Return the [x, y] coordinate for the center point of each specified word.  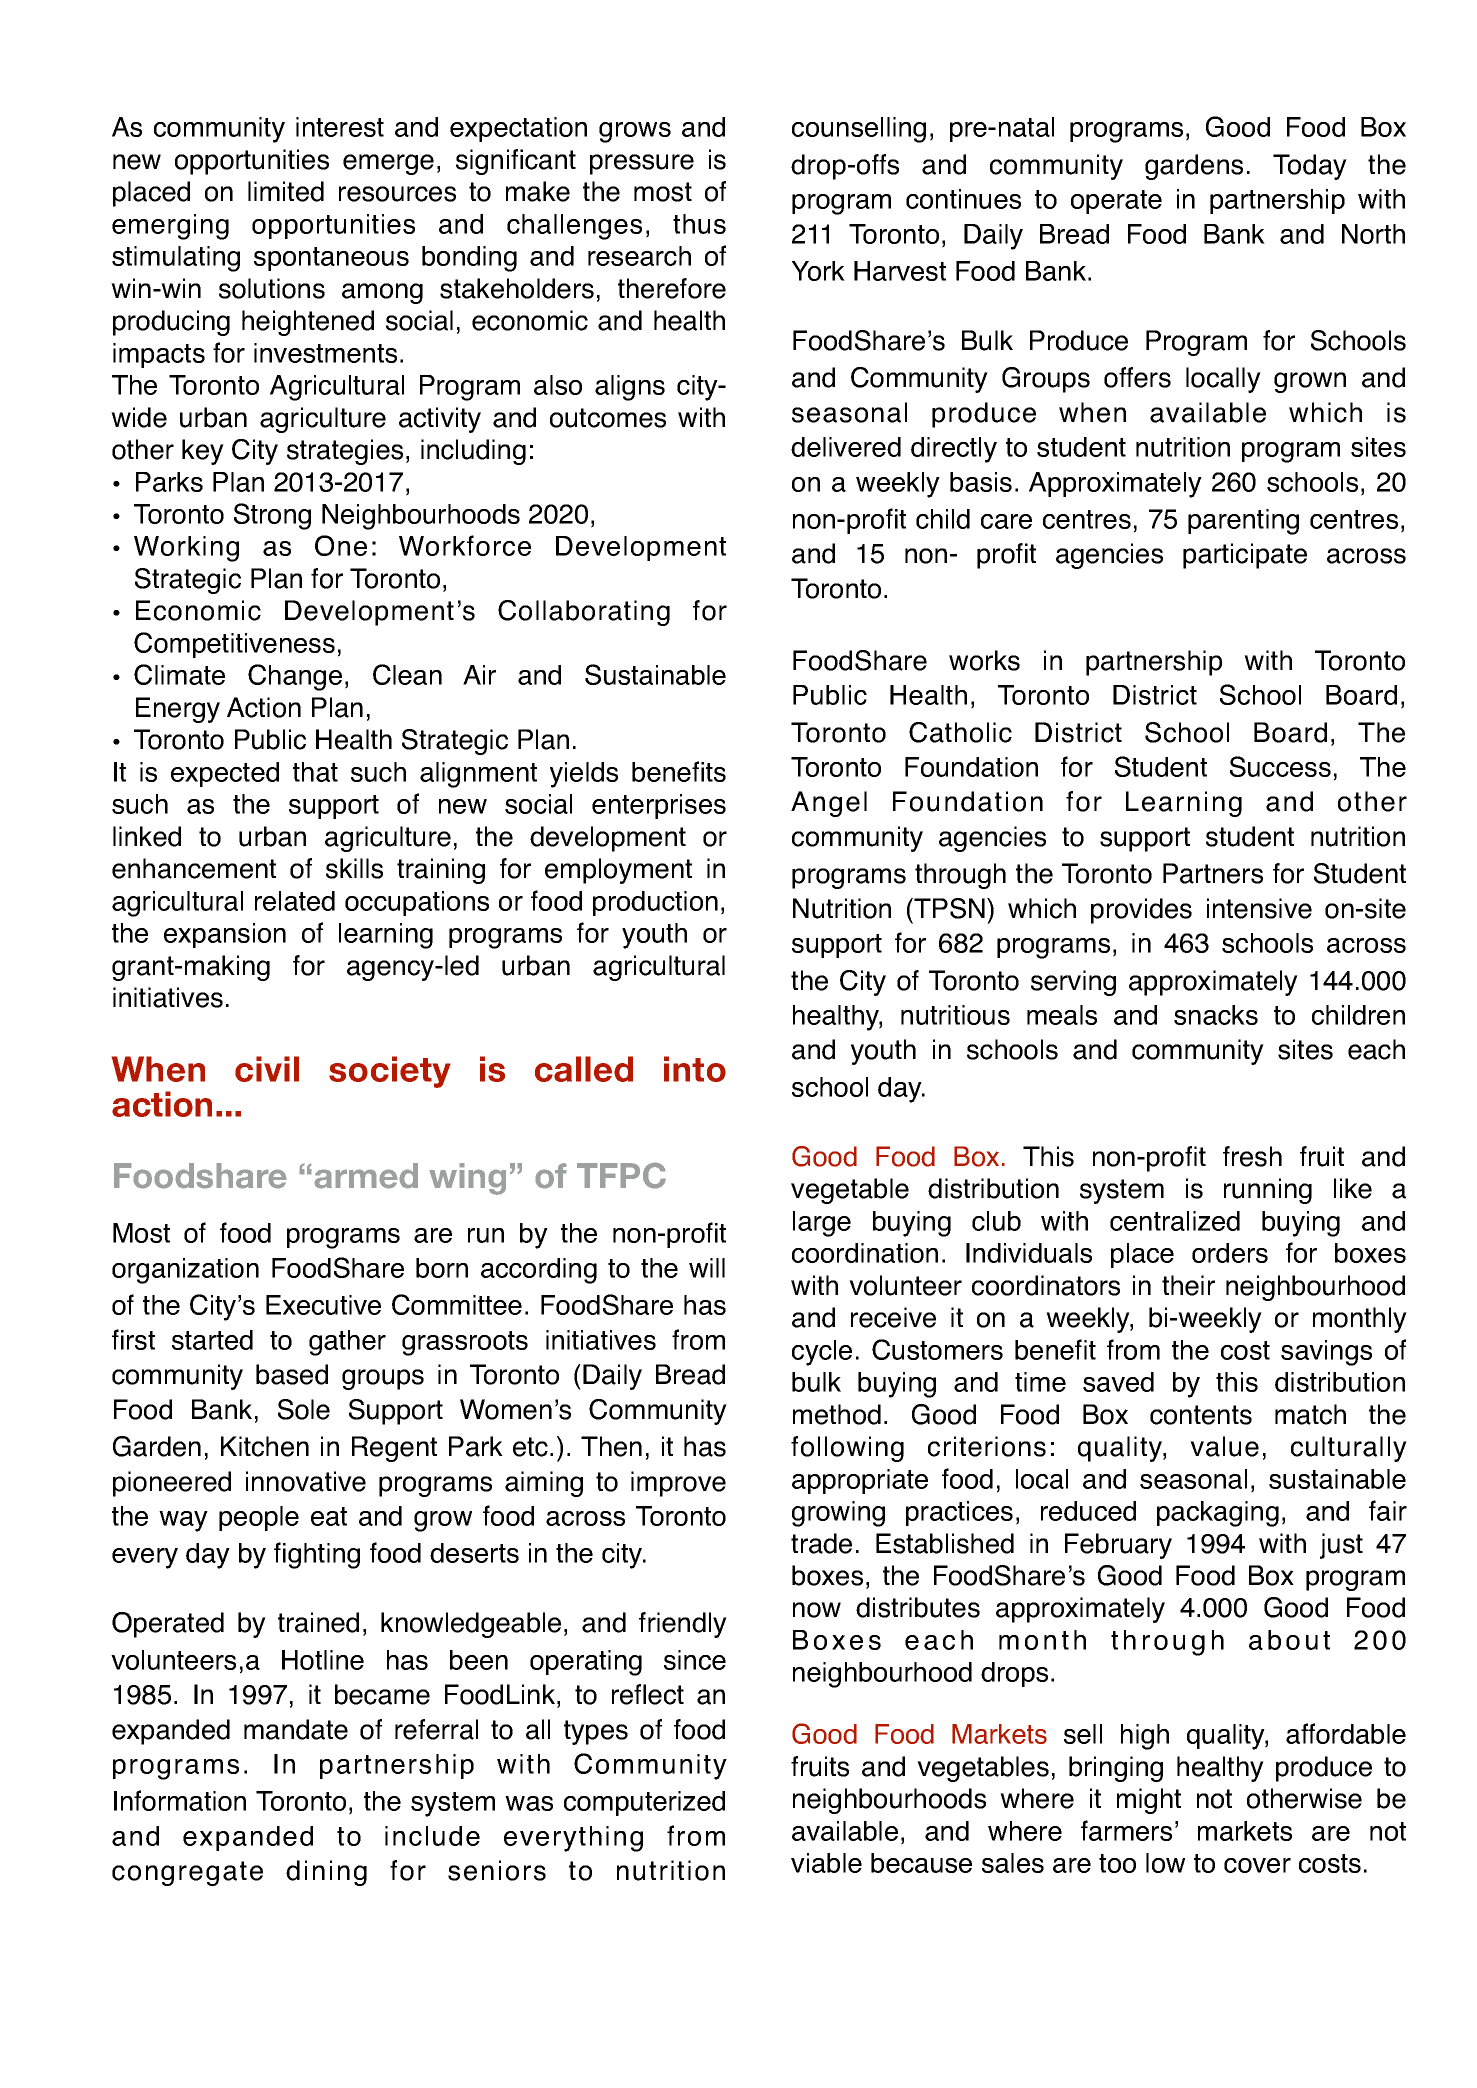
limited [286, 191]
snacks [1216, 1015]
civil [267, 1069]
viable [826, 1863]
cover [1257, 1865]
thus [699, 224]
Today [1310, 167]
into [695, 1069]
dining [326, 1873]
